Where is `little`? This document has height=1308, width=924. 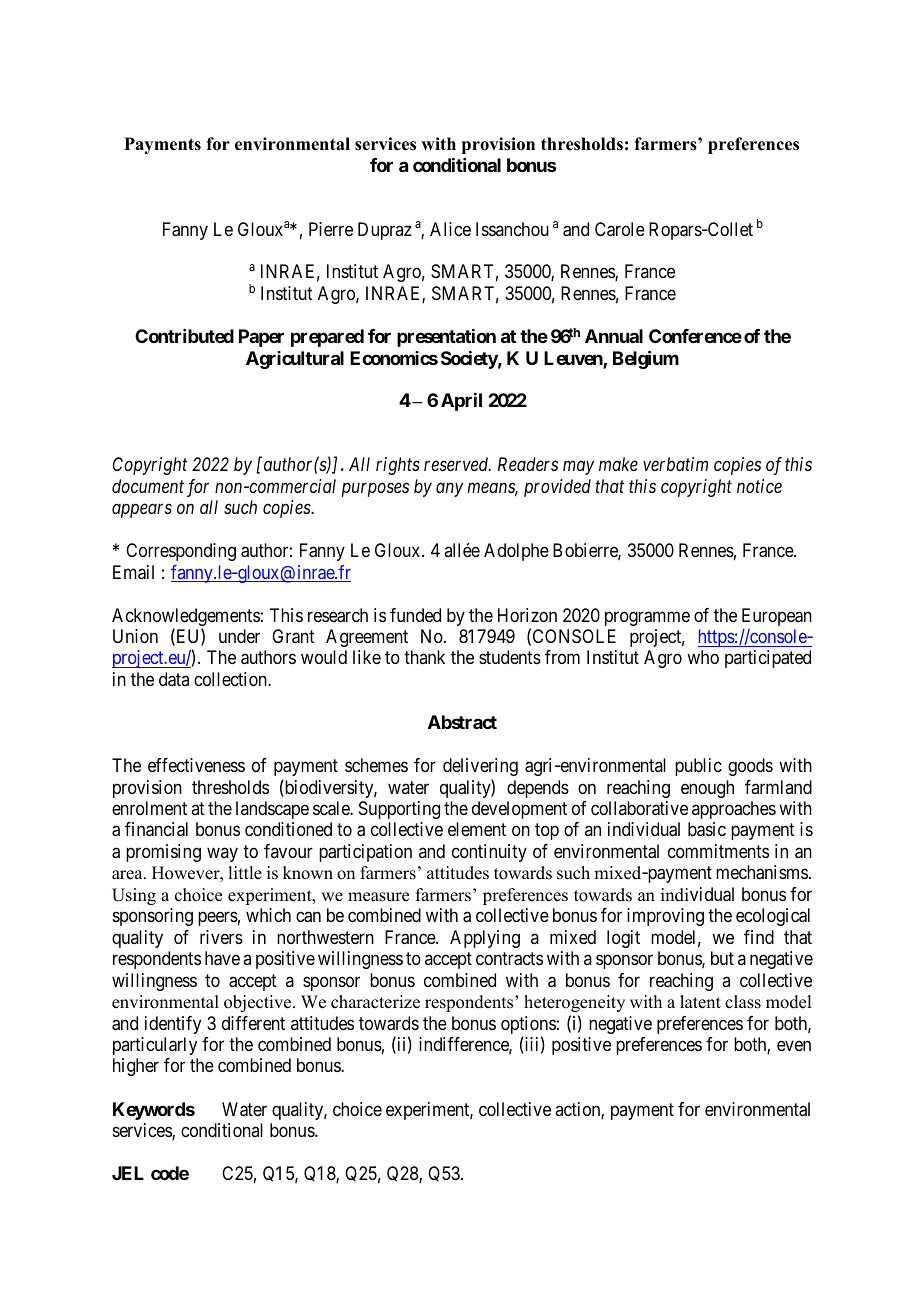
little is located at coordinates (245, 873).
